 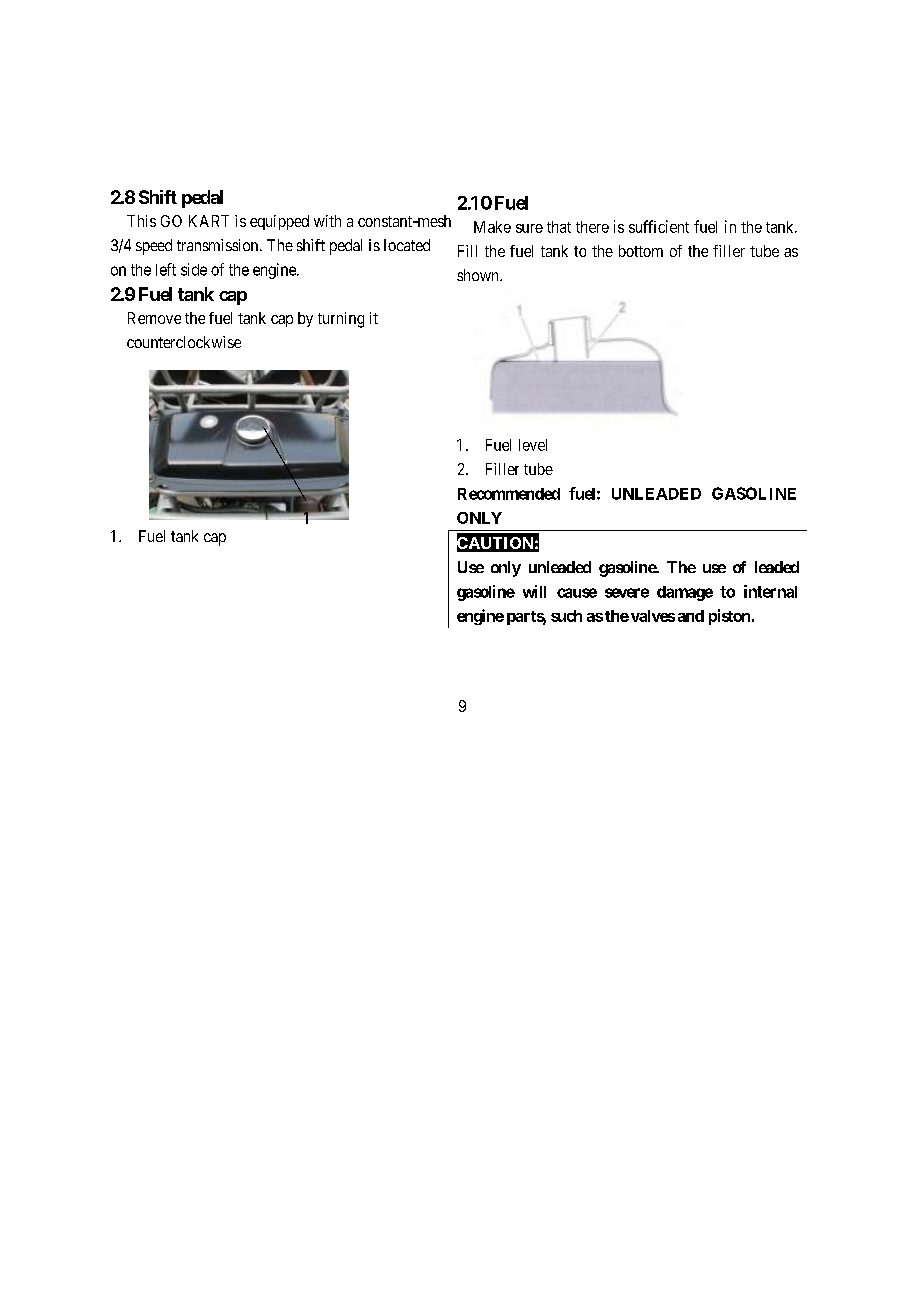 I want to click on transmission, so click(x=219, y=245).
